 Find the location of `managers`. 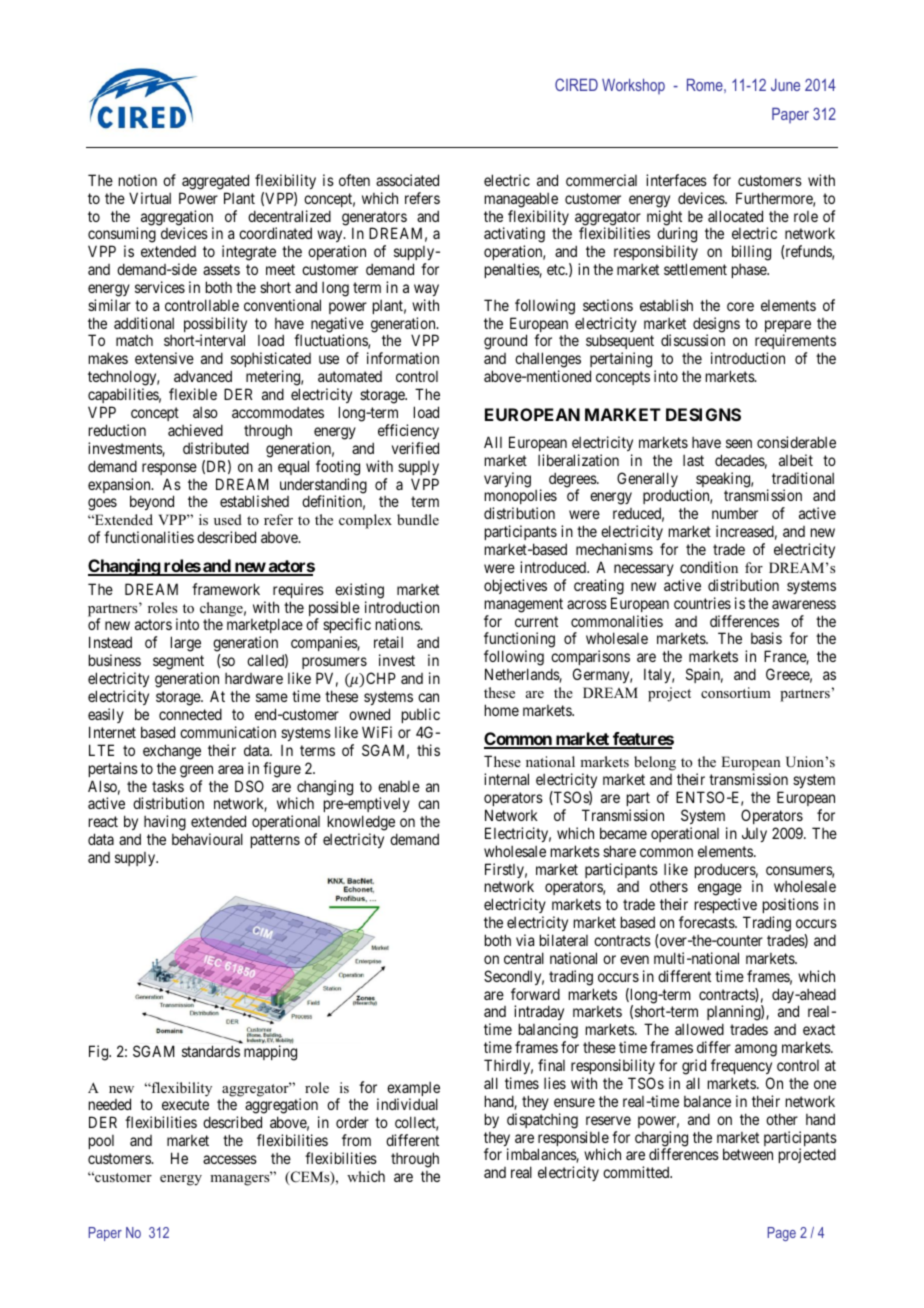

managers is located at coordinates (241, 1179).
